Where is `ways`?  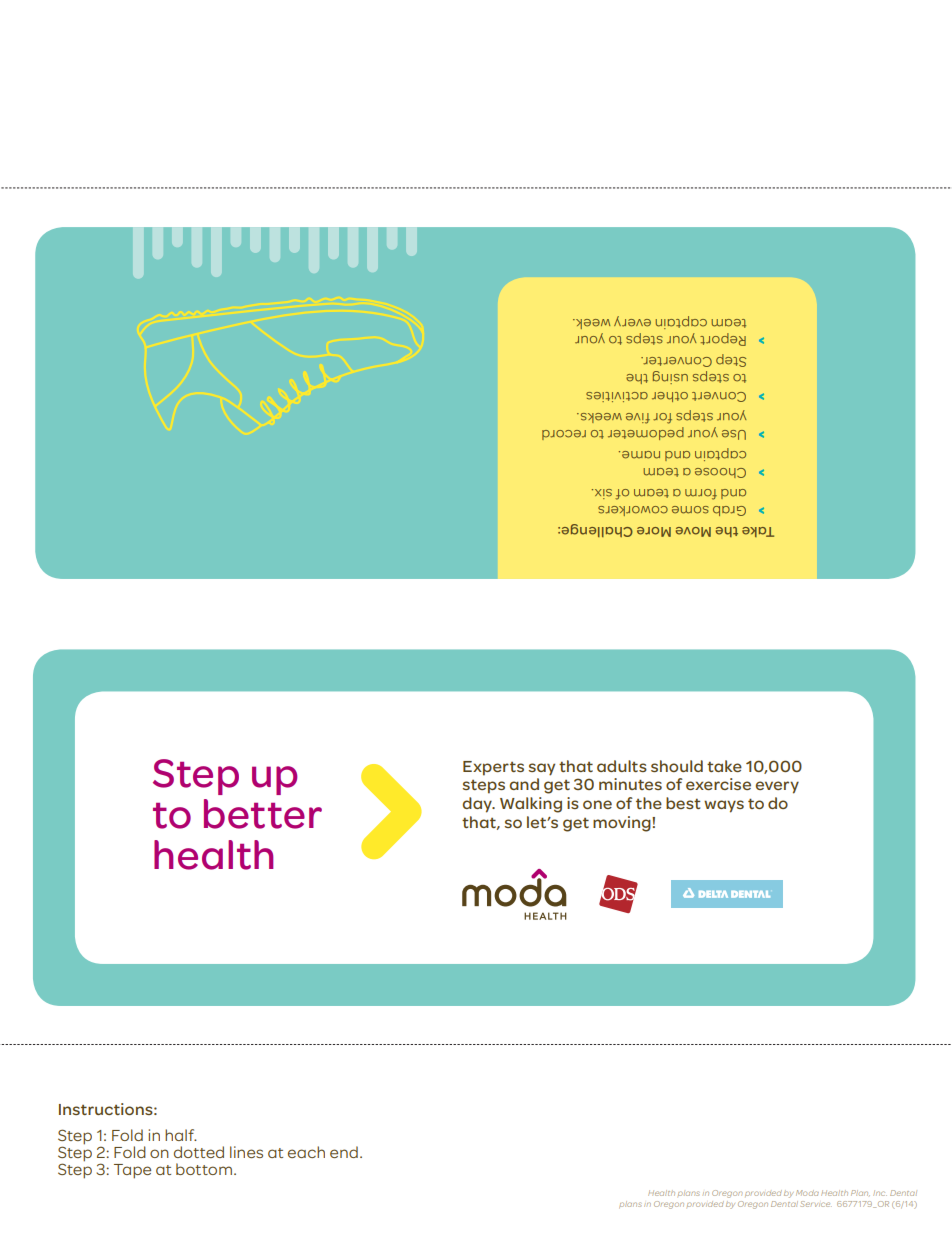 ways is located at coordinates (724, 806).
